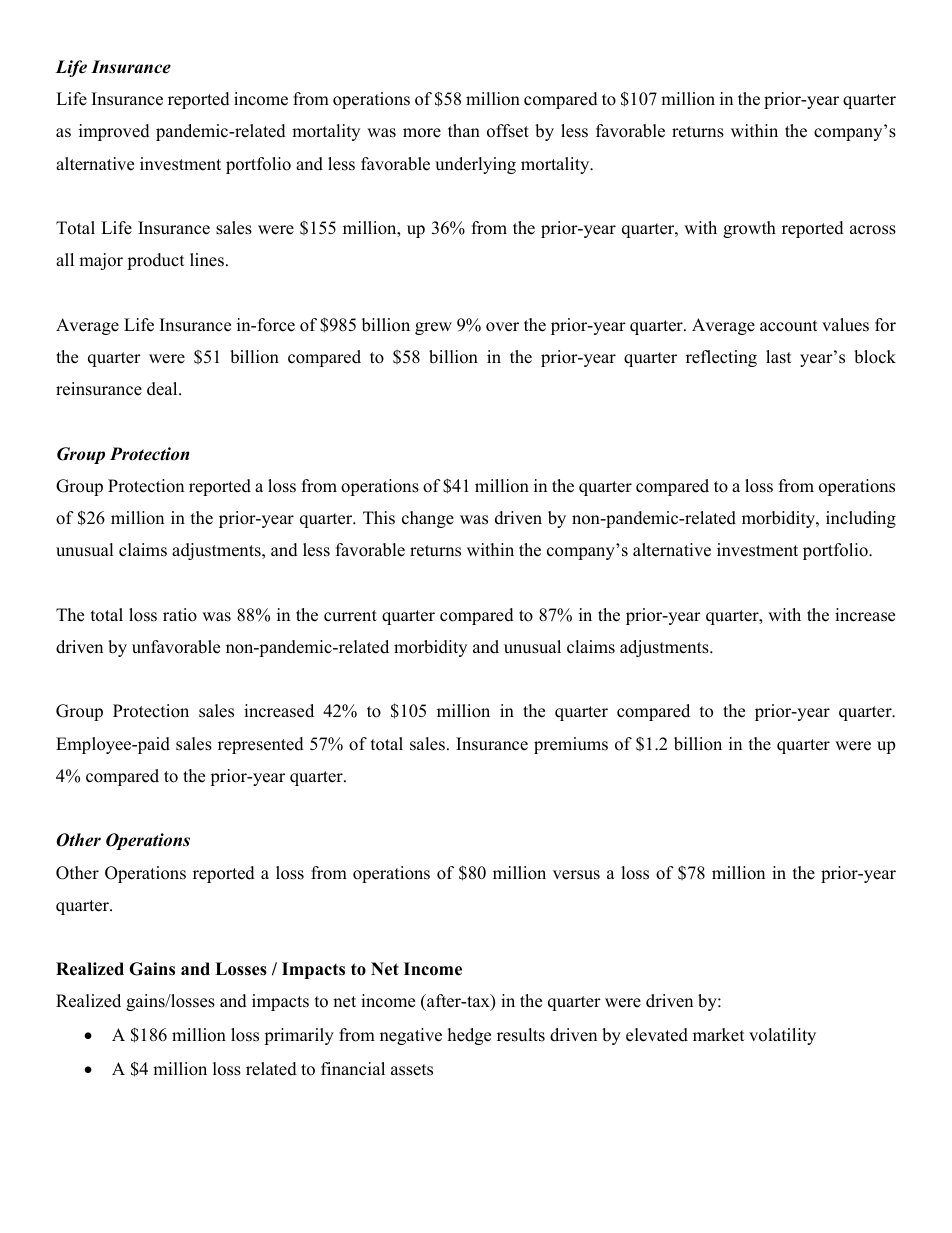 The width and height of the document is (952, 1233). What do you see at coordinates (861, 519) in the document?
I see `including` at bounding box center [861, 519].
